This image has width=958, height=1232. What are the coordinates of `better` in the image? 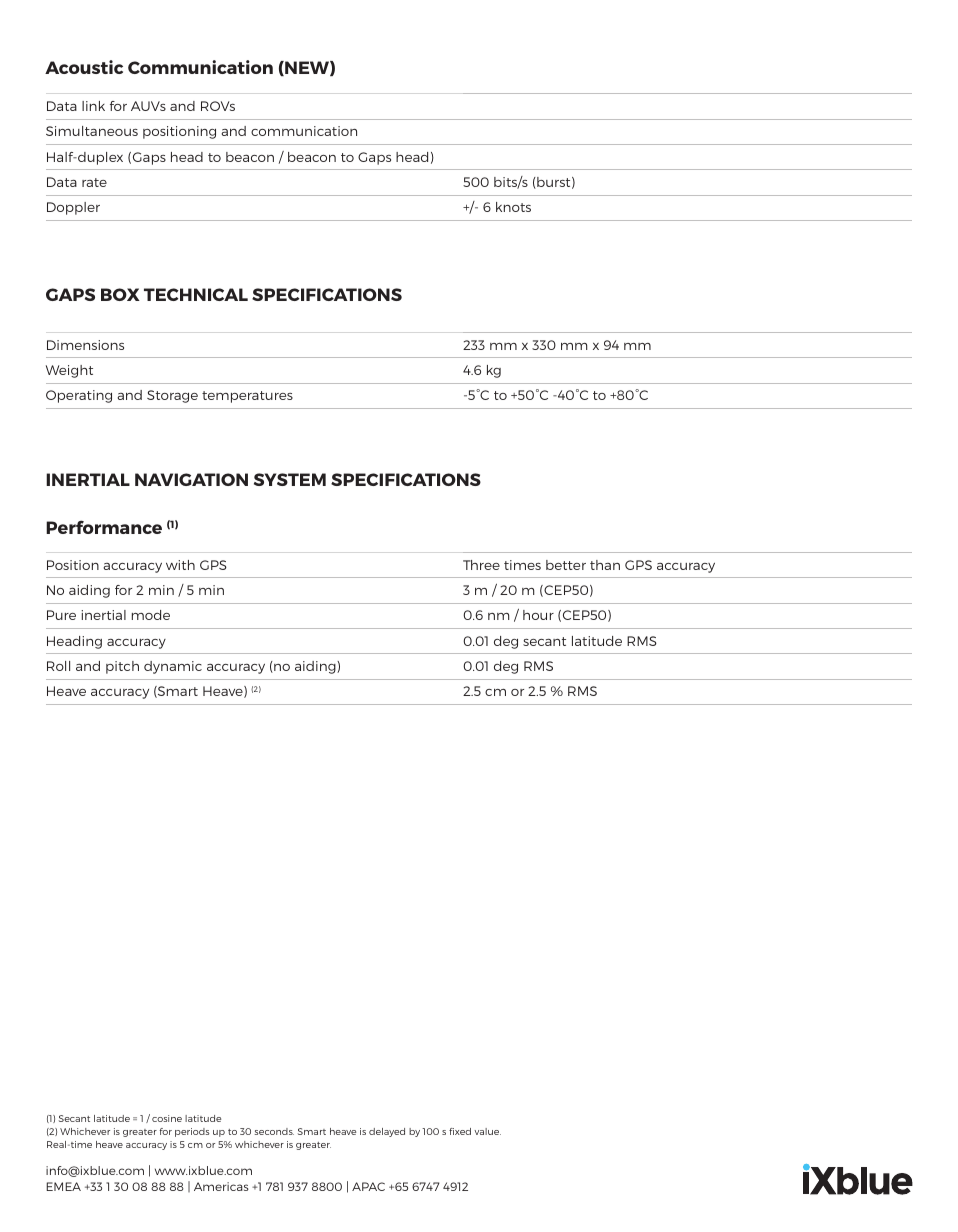 It's located at (566, 565).
